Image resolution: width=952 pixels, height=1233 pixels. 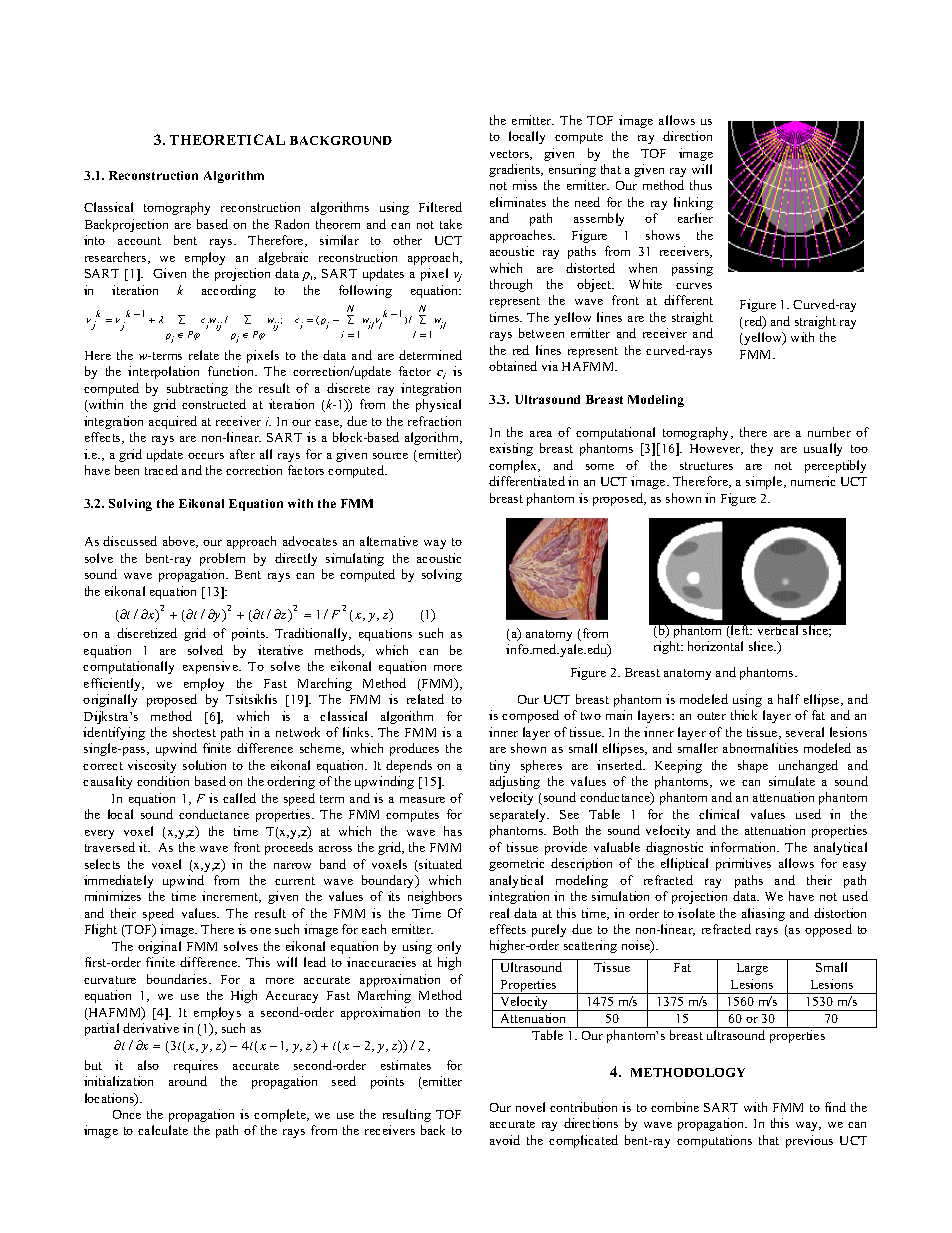 I want to click on avoid, so click(x=505, y=1140).
